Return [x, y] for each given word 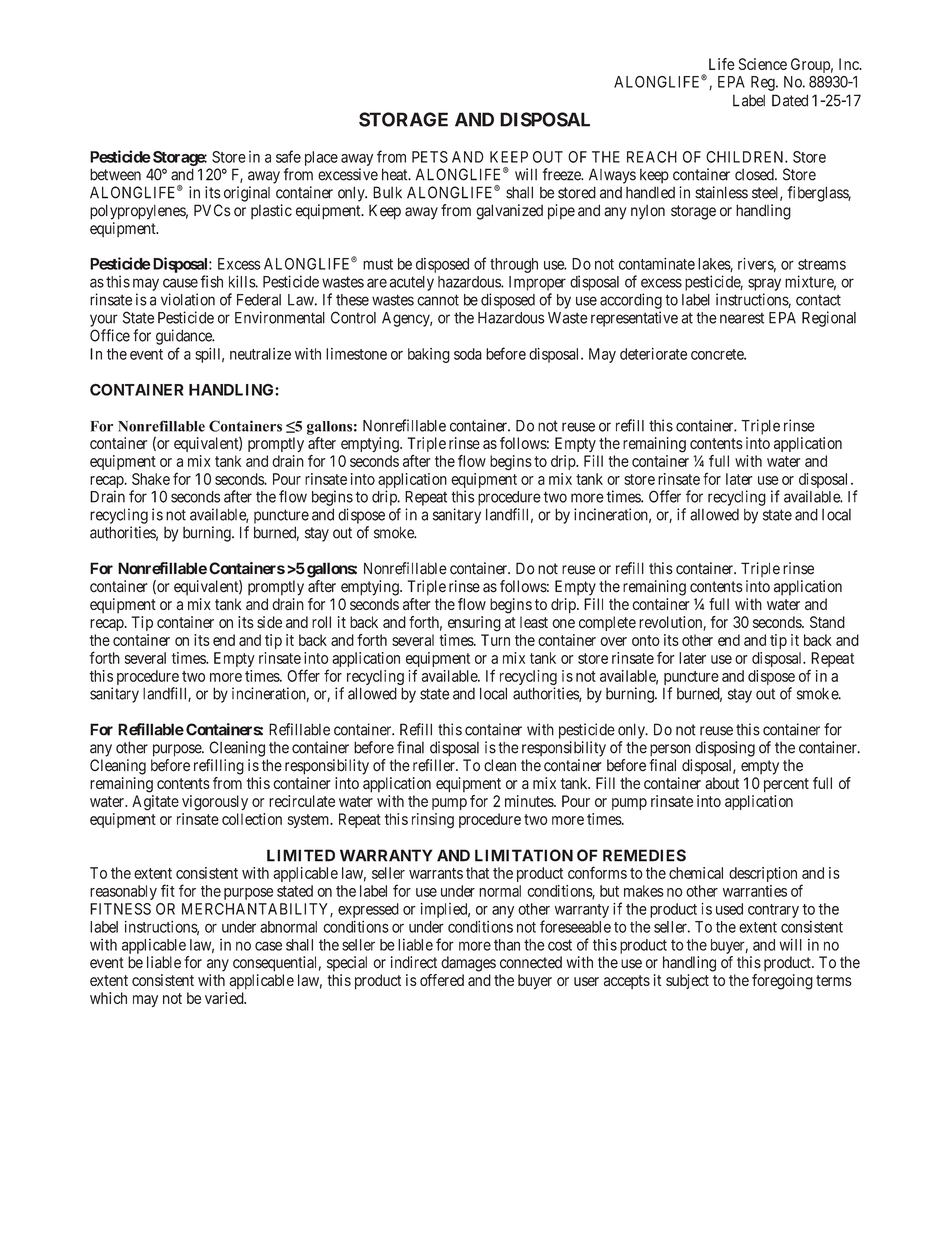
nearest [742, 318]
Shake [151, 479]
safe [288, 156]
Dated [790, 100]
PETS [430, 157]
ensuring [474, 624]
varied [225, 998]
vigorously [215, 803]
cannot [438, 300]
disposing [725, 749]
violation [188, 299]
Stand [827, 622]
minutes [530, 801]
